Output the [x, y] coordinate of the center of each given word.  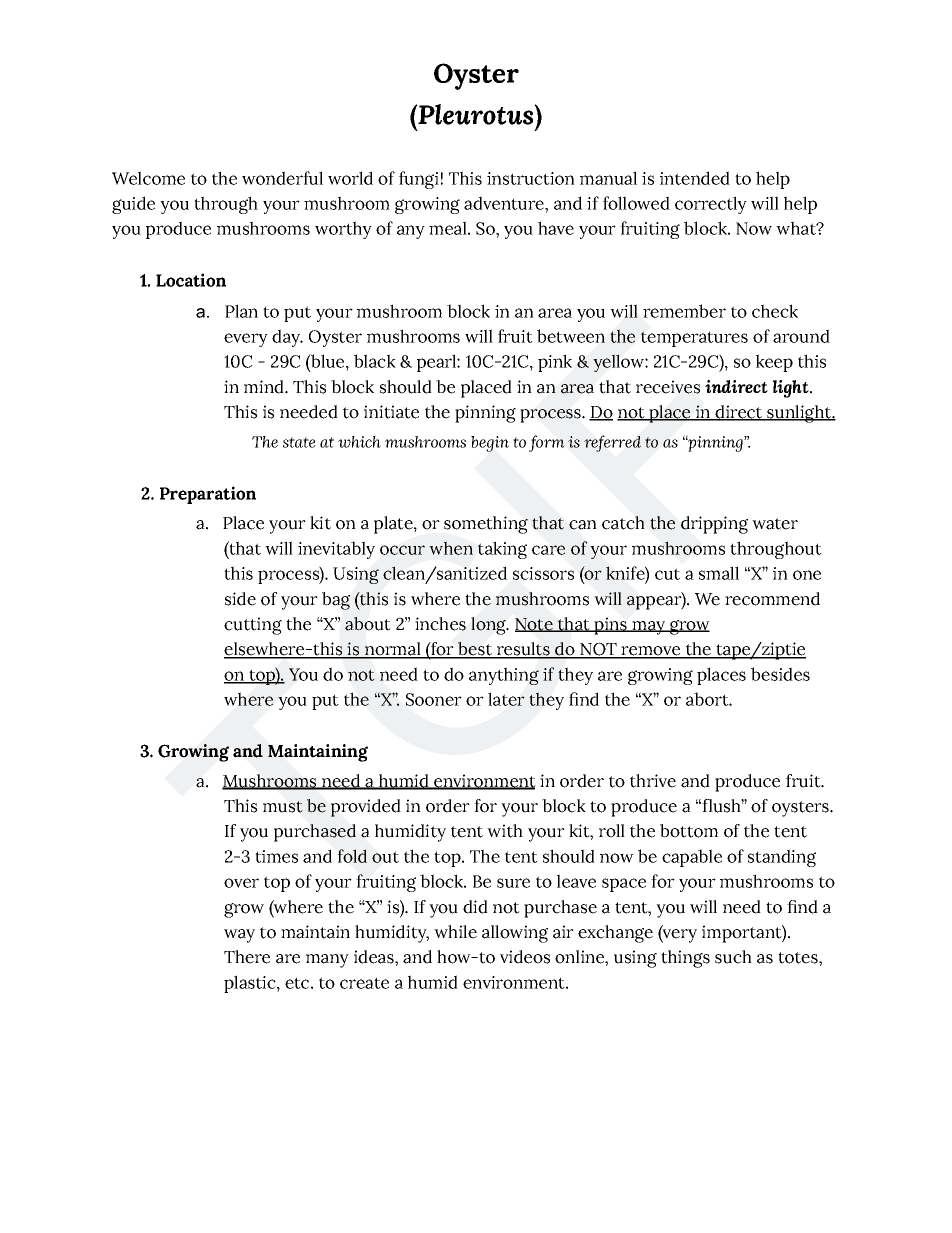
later [506, 699]
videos [525, 957]
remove [651, 652]
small [719, 573]
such [733, 957]
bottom [689, 831]
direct [739, 413]
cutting [253, 626]
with [505, 831]
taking [502, 550]
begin [490, 444]
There [247, 957]
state [299, 442]
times [276, 856]
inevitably [336, 550]
